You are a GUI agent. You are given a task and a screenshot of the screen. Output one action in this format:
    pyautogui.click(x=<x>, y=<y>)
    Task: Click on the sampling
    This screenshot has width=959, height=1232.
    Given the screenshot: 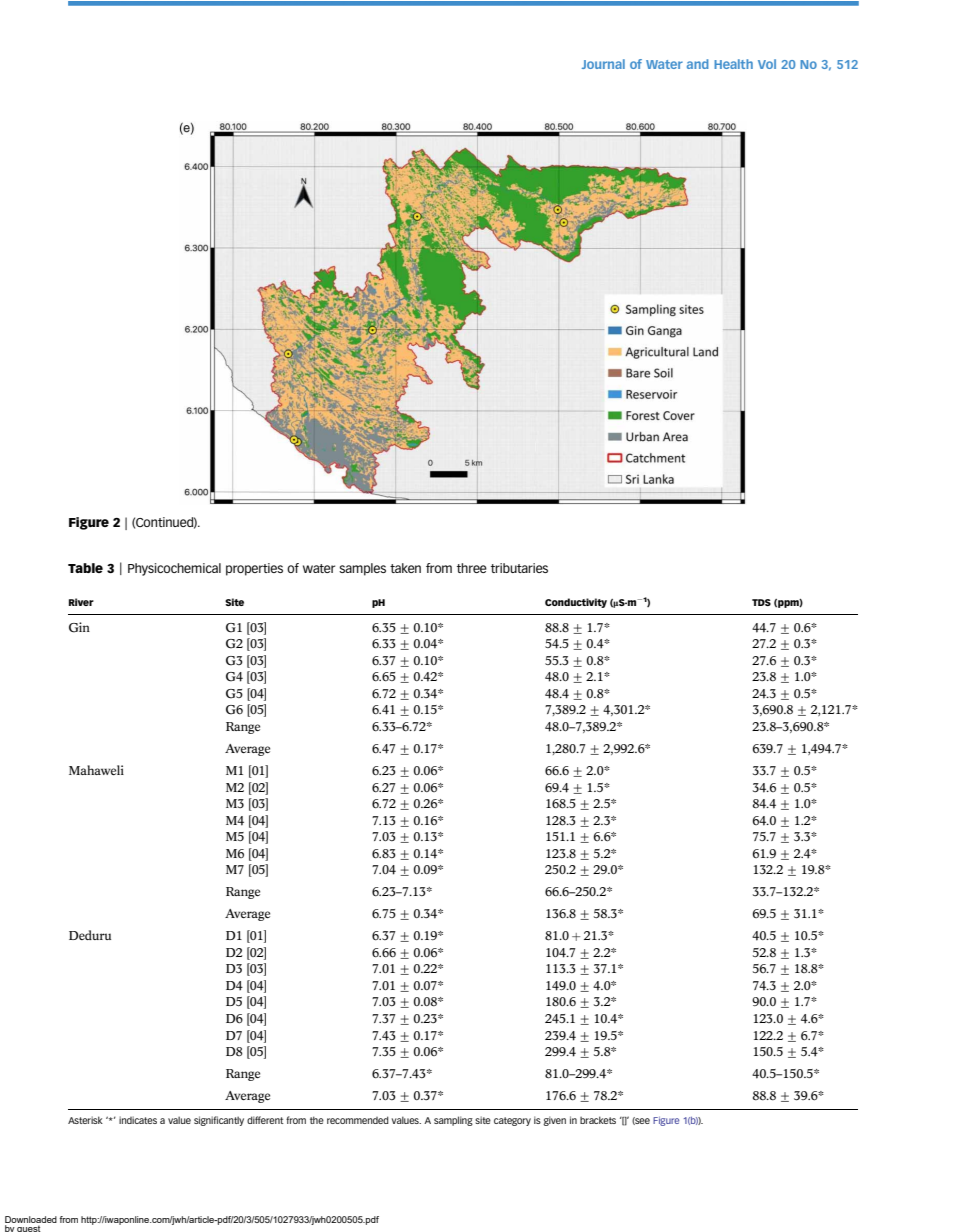 What is the action you would take?
    pyautogui.click(x=453, y=1121)
